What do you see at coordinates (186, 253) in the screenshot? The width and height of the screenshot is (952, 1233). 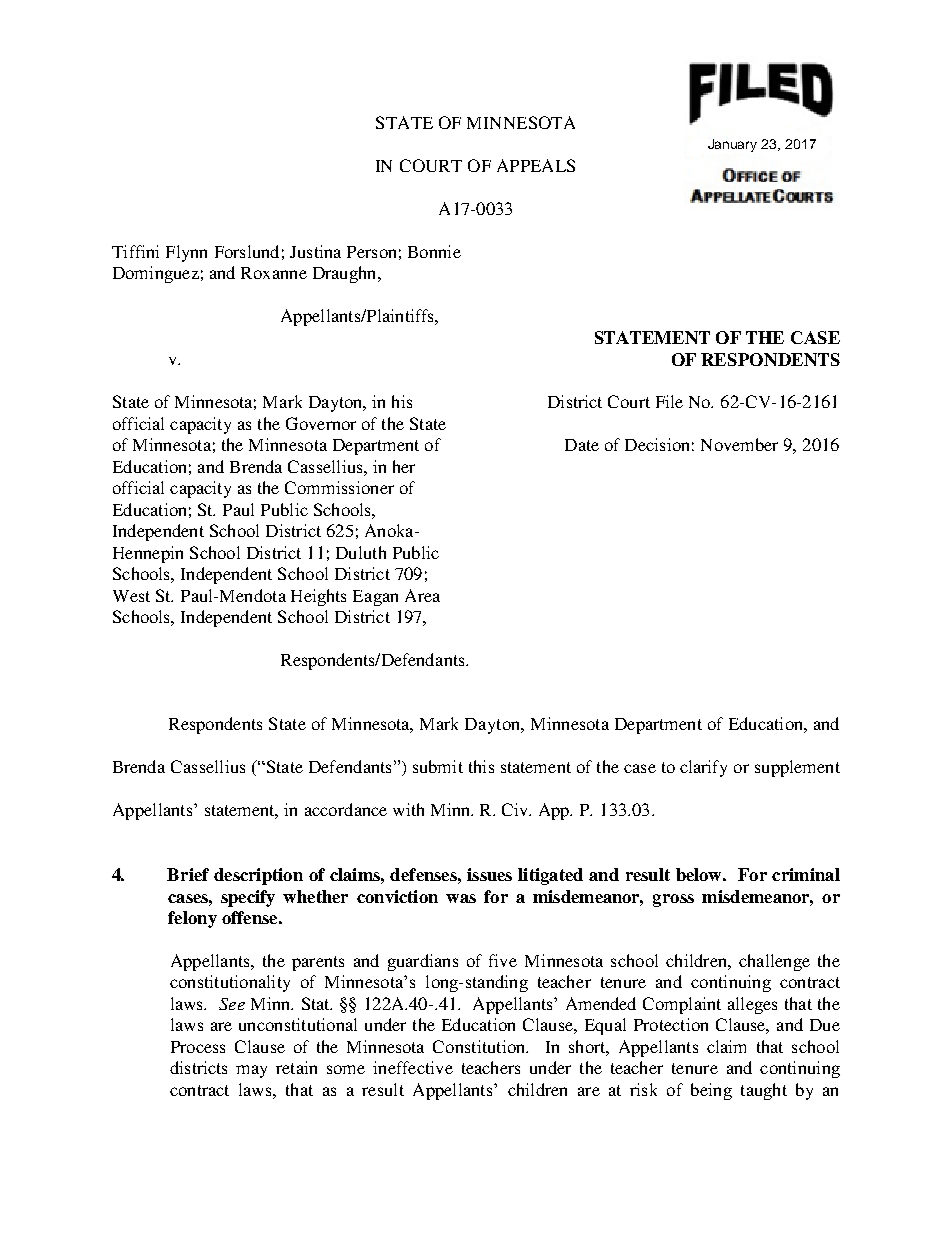 I see `Flynn` at bounding box center [186, 253].
